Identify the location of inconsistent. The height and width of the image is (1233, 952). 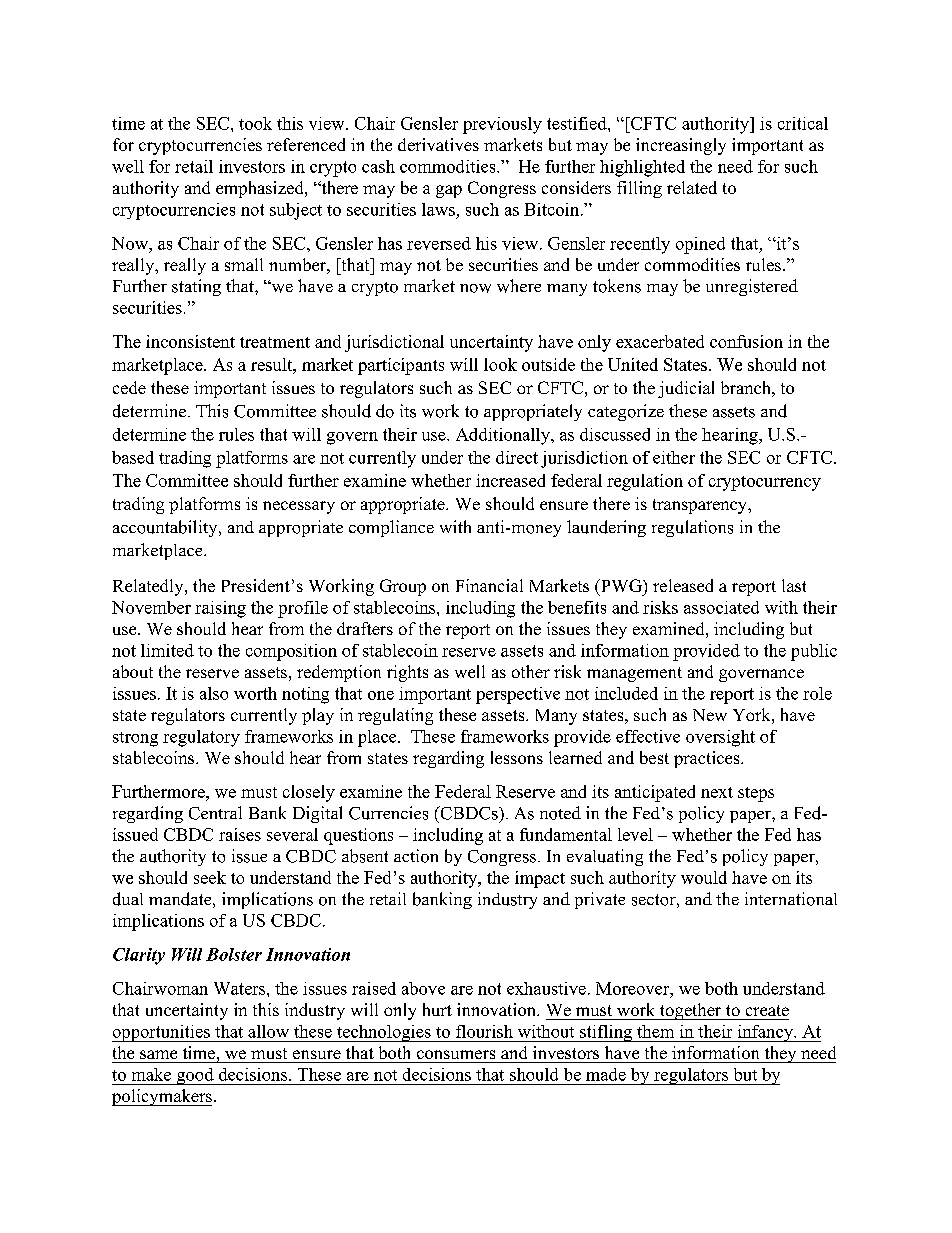
(190, 341).
